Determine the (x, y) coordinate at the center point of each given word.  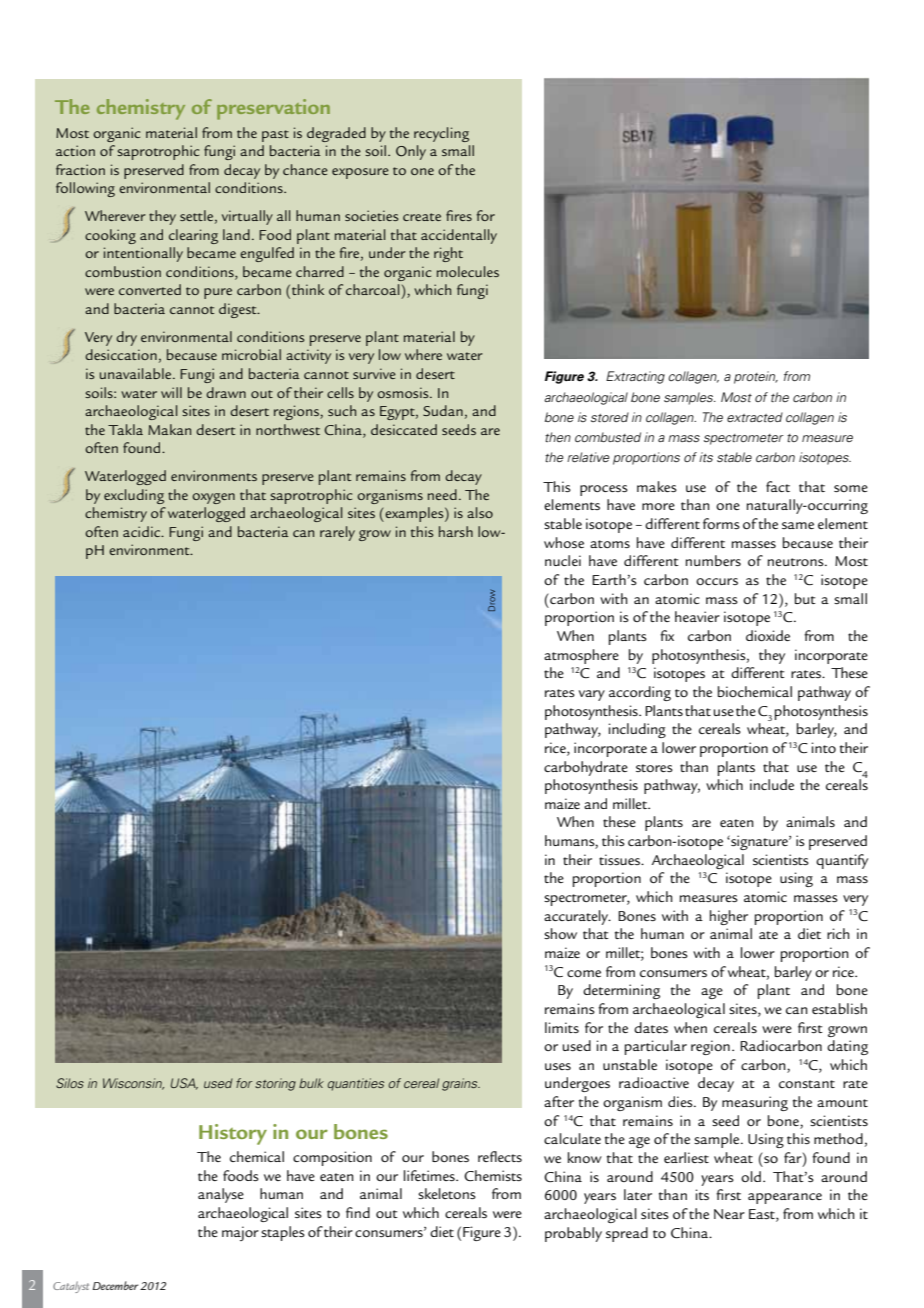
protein (756, 377)
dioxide (768, 635)
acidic (143, 531)
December (115, 1285)
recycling (441, 134)
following (85, 189)
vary (592, 695)
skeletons (447, 1193)
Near (729, 1214)
